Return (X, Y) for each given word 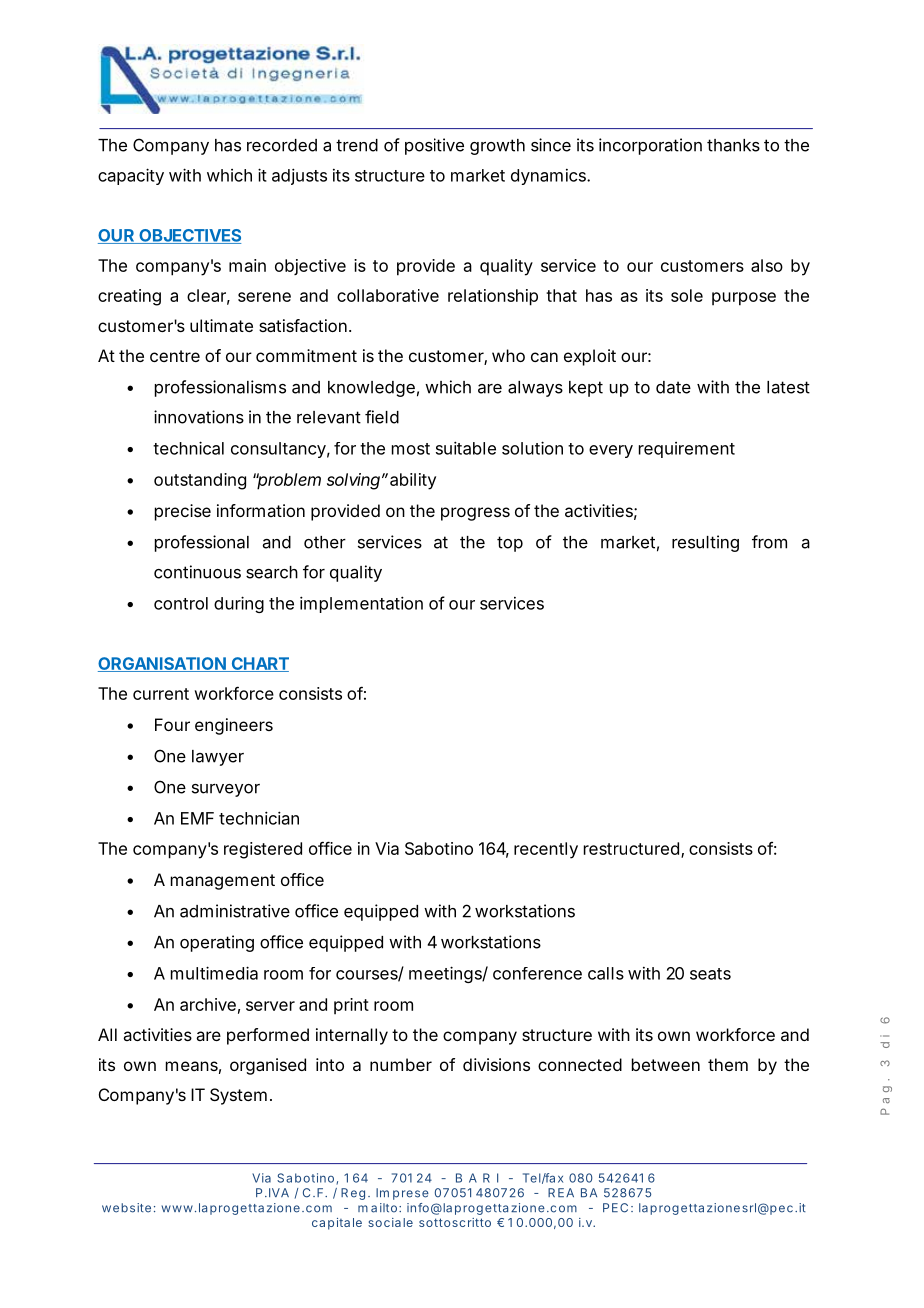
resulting (705, 543)
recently (546, 850)
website (126, 1208)
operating (217, 943)
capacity (131, 176)
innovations (199, 417)
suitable (466, 448)
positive (434, 146)
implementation (361, 604)
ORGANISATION (162, 664)
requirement (687, 450)
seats (710, 974)
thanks (733, 145)
